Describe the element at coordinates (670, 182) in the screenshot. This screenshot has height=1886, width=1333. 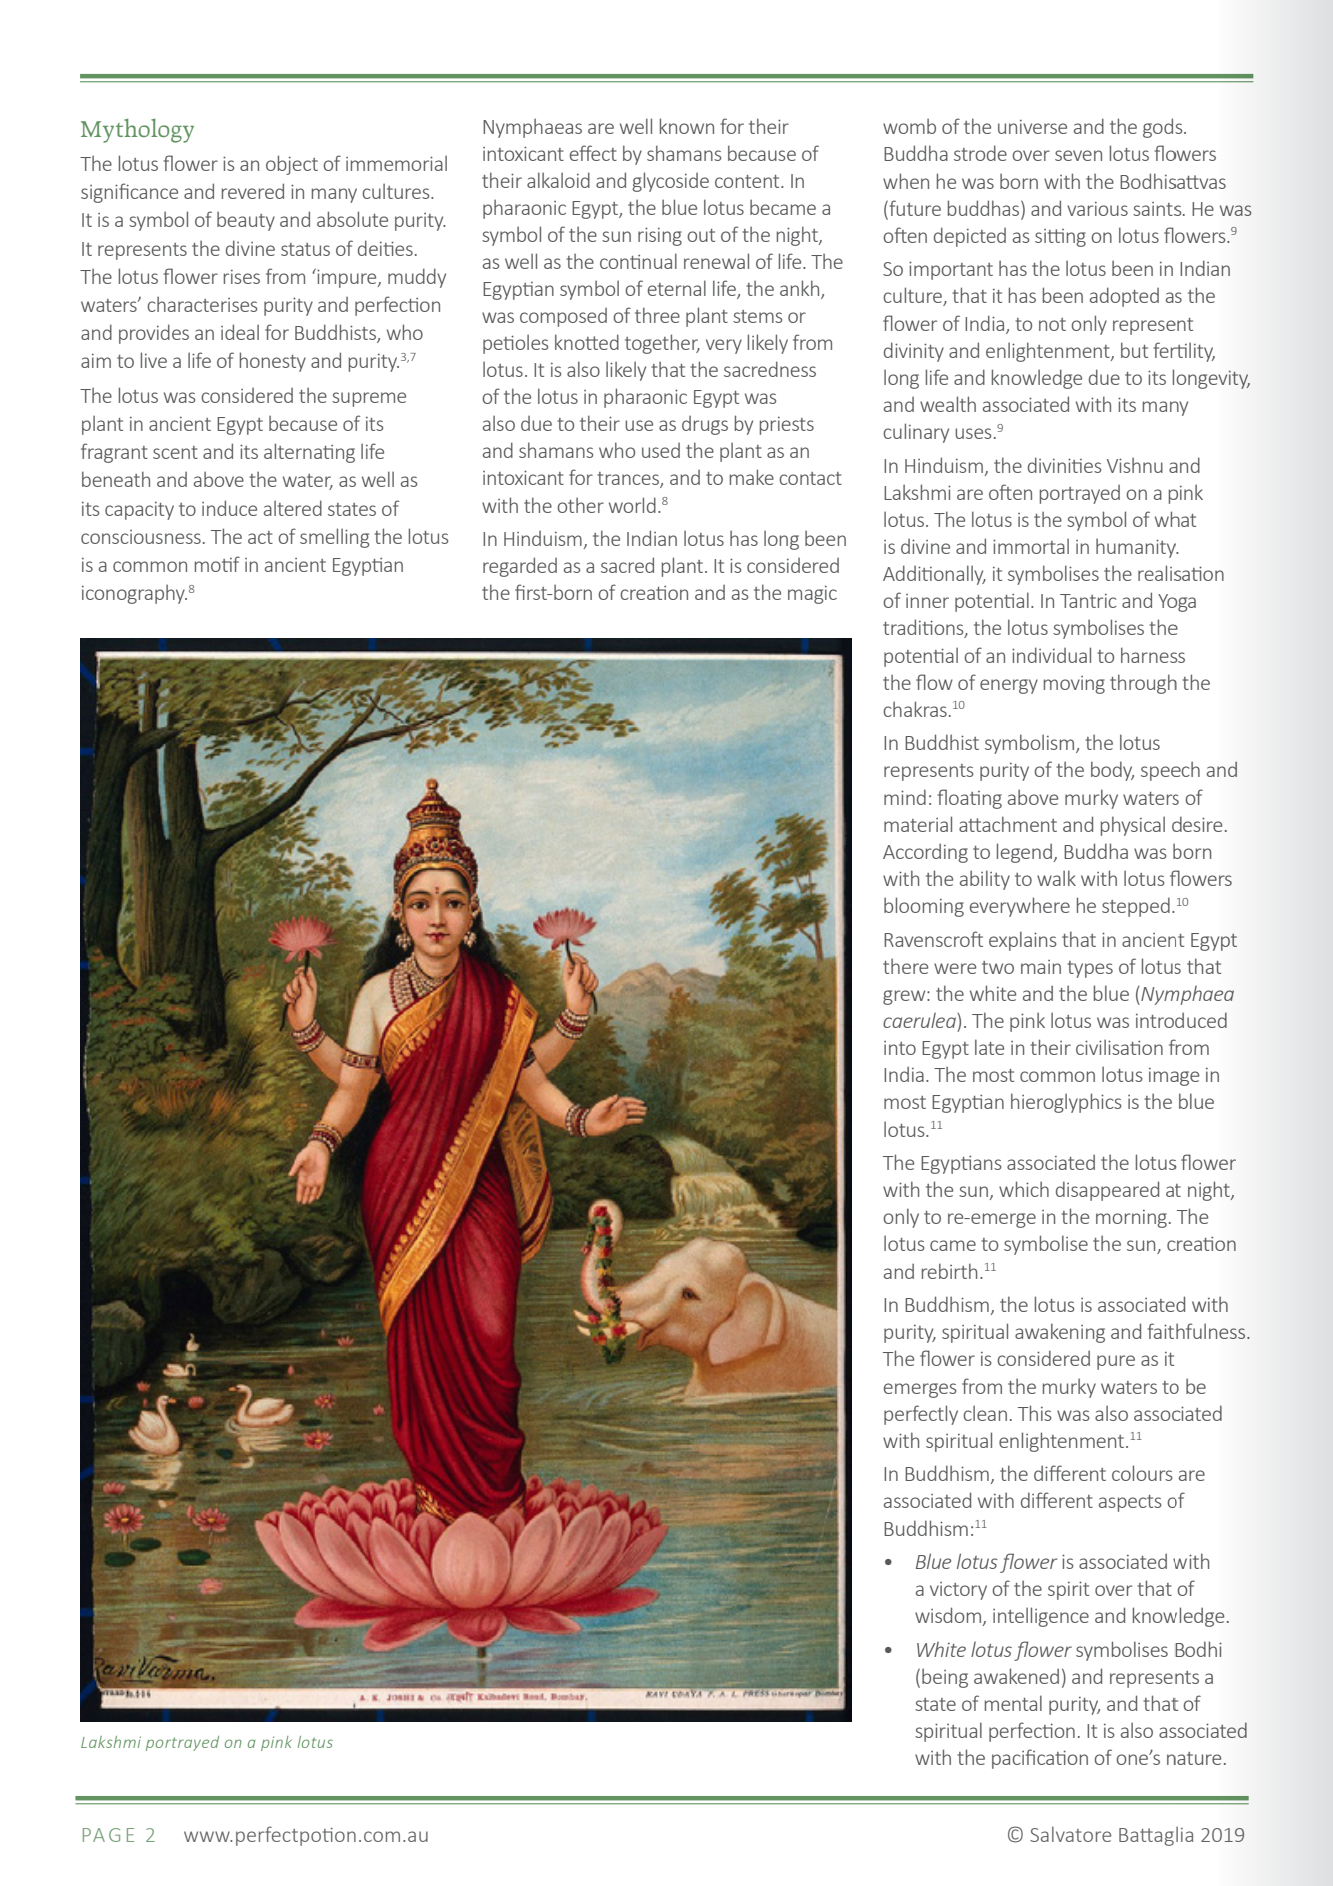
I see `glycoside` at that location.
